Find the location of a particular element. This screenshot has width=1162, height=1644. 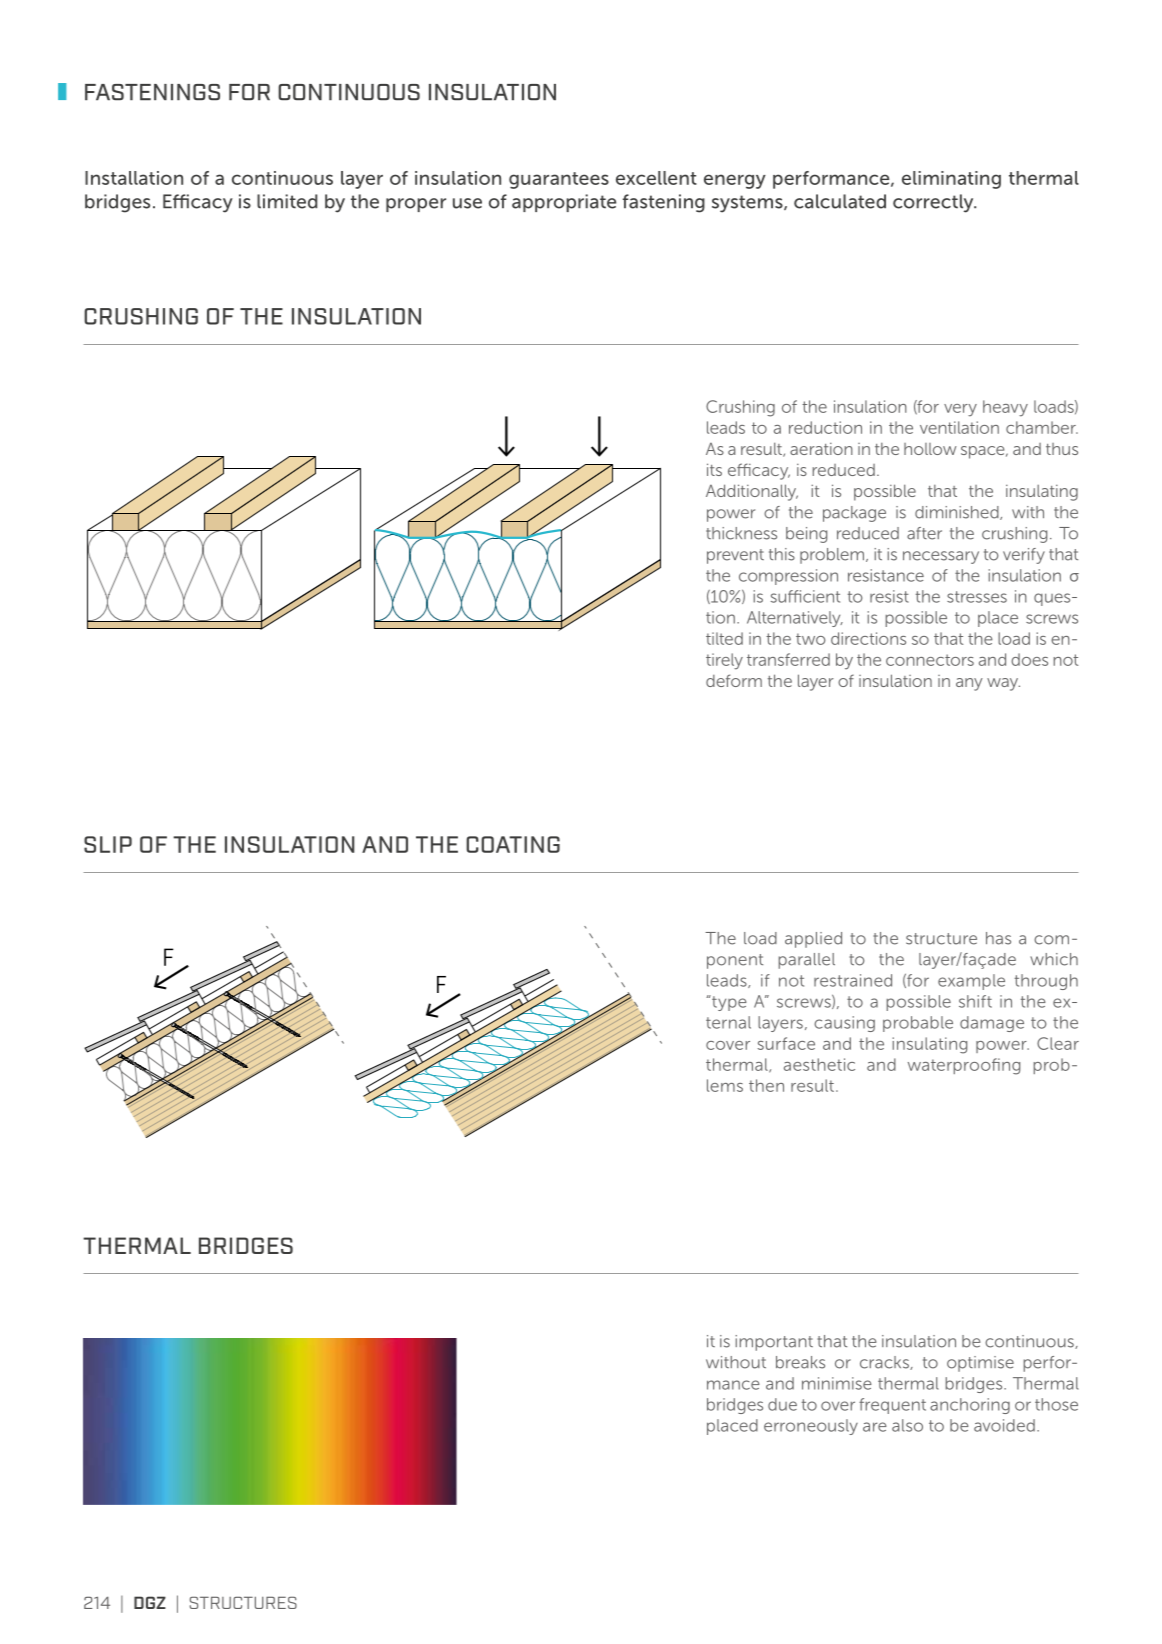

shift is located at coordinates (975, 1001).
